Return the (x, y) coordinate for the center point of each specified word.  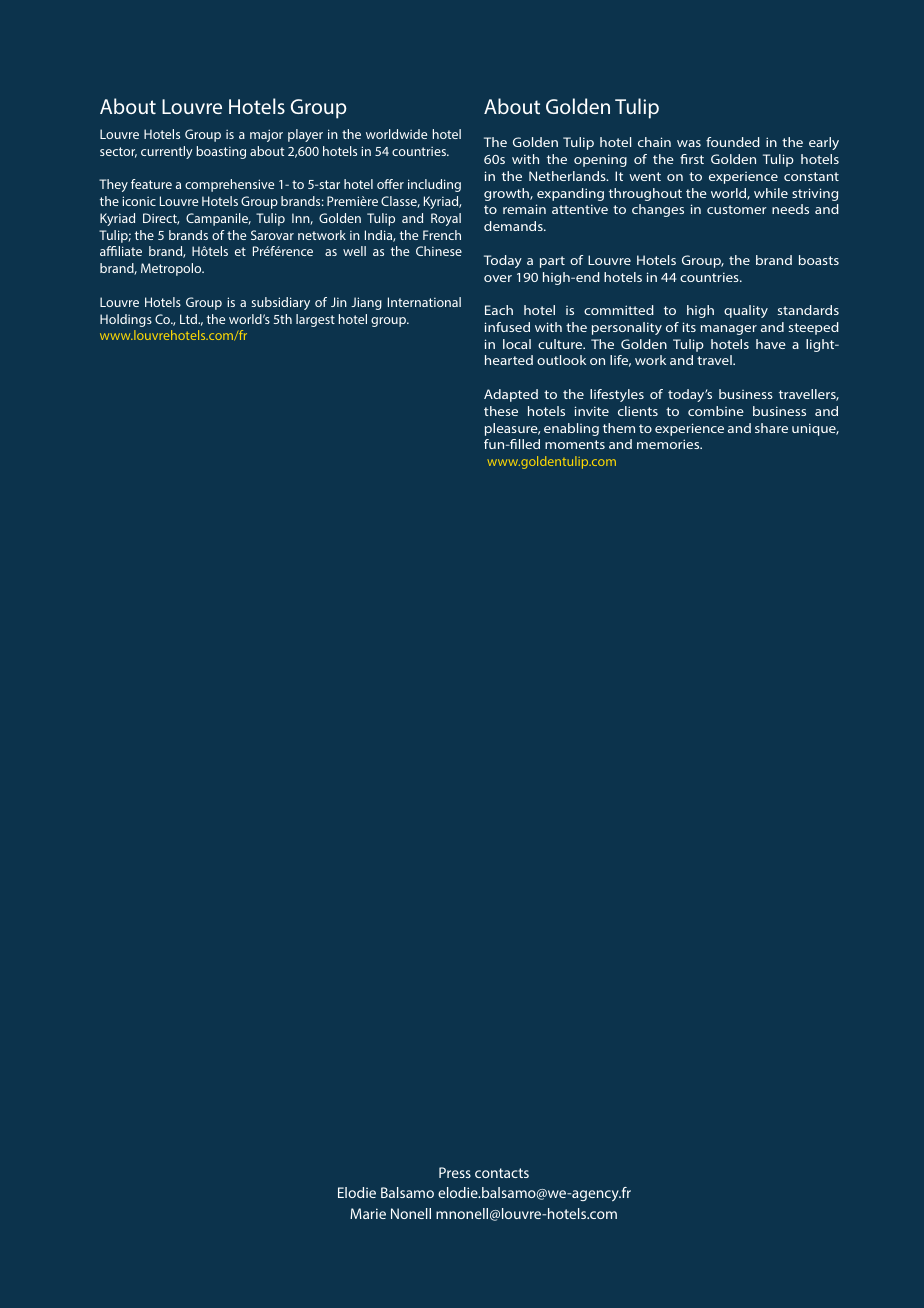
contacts (502, 1173)
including (434, 185)
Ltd (190, 319)
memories (669, 444)
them (619, 428)
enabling (571, 429)
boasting (221, 152)
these (501, 411)
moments (575, 444)
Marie (368, 1213)
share (771, 428)
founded (733, 142)
